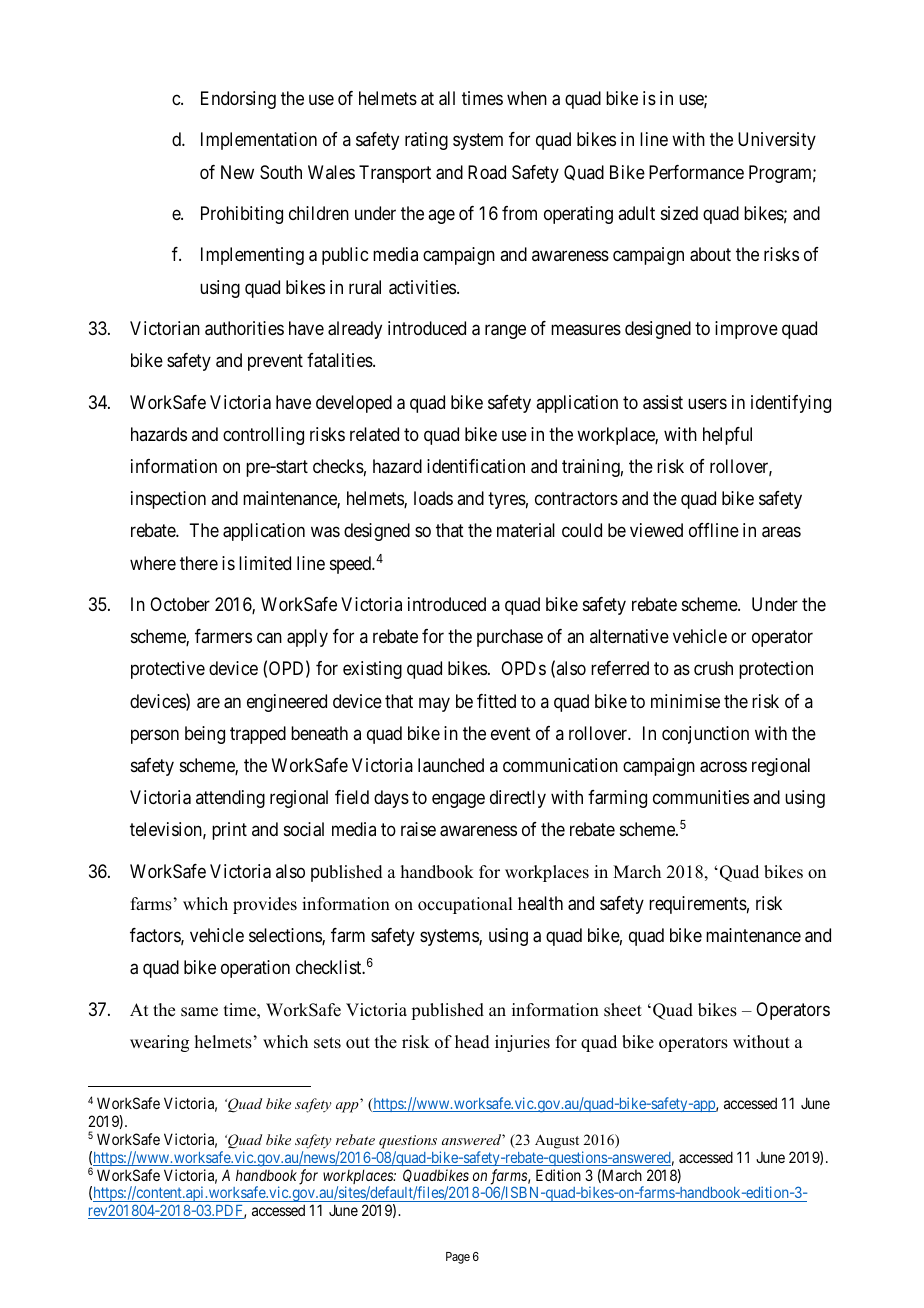 The height and width of the screenshot is (1308, 924). What do you see at coordinates (465, 905) in the screenshot?
I see `occupational` at bounding box center [465, 905].
